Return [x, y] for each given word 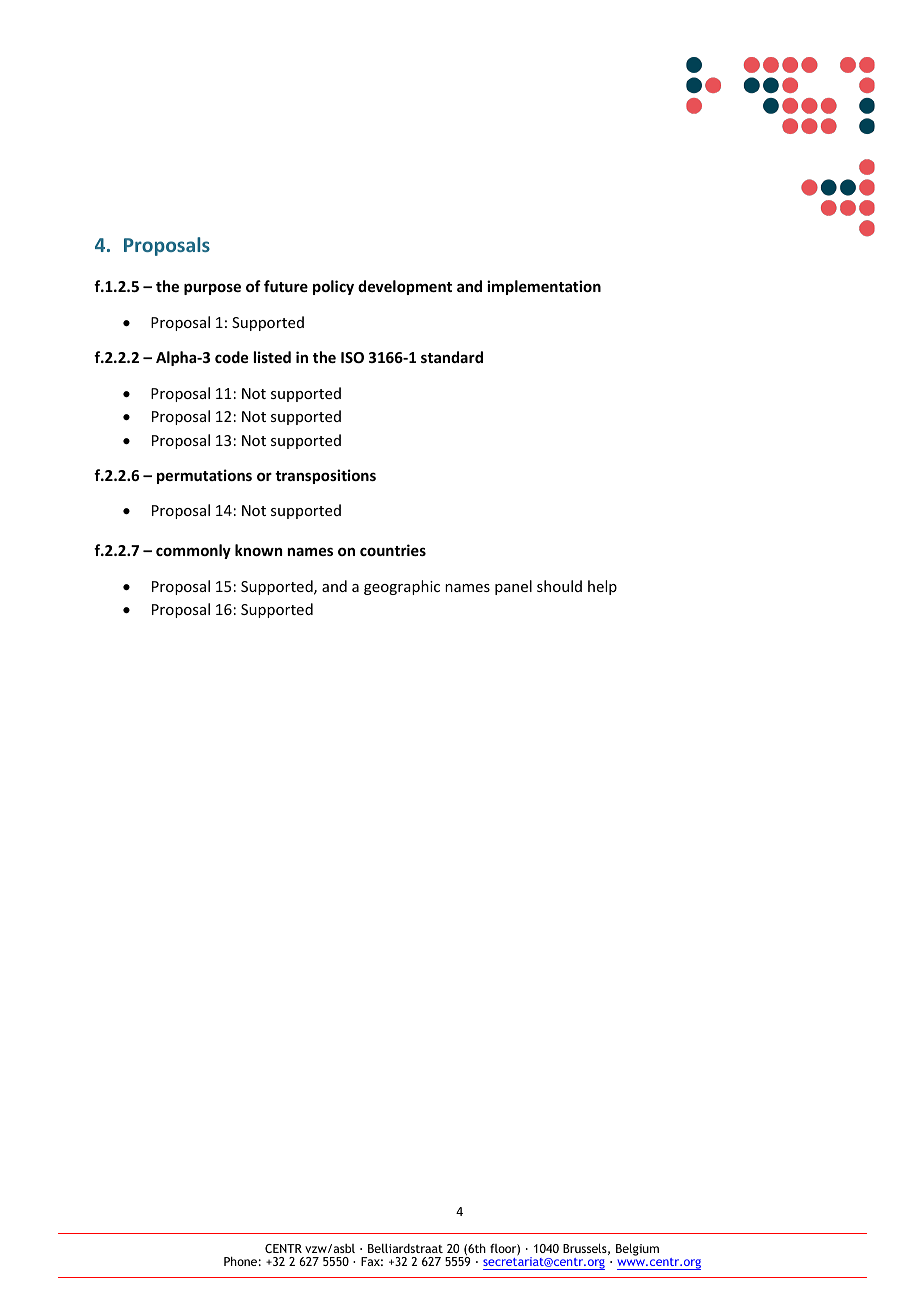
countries [393, 550]
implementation [544, 287]
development [405, 287]
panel [513, 587]
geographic [402, 587]
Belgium [637, 1249]
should [559, 586]
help [602, 587]
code [231, 357]
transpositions [325, 476]
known [258, 550]
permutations [204, 476]
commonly [193, 551]
